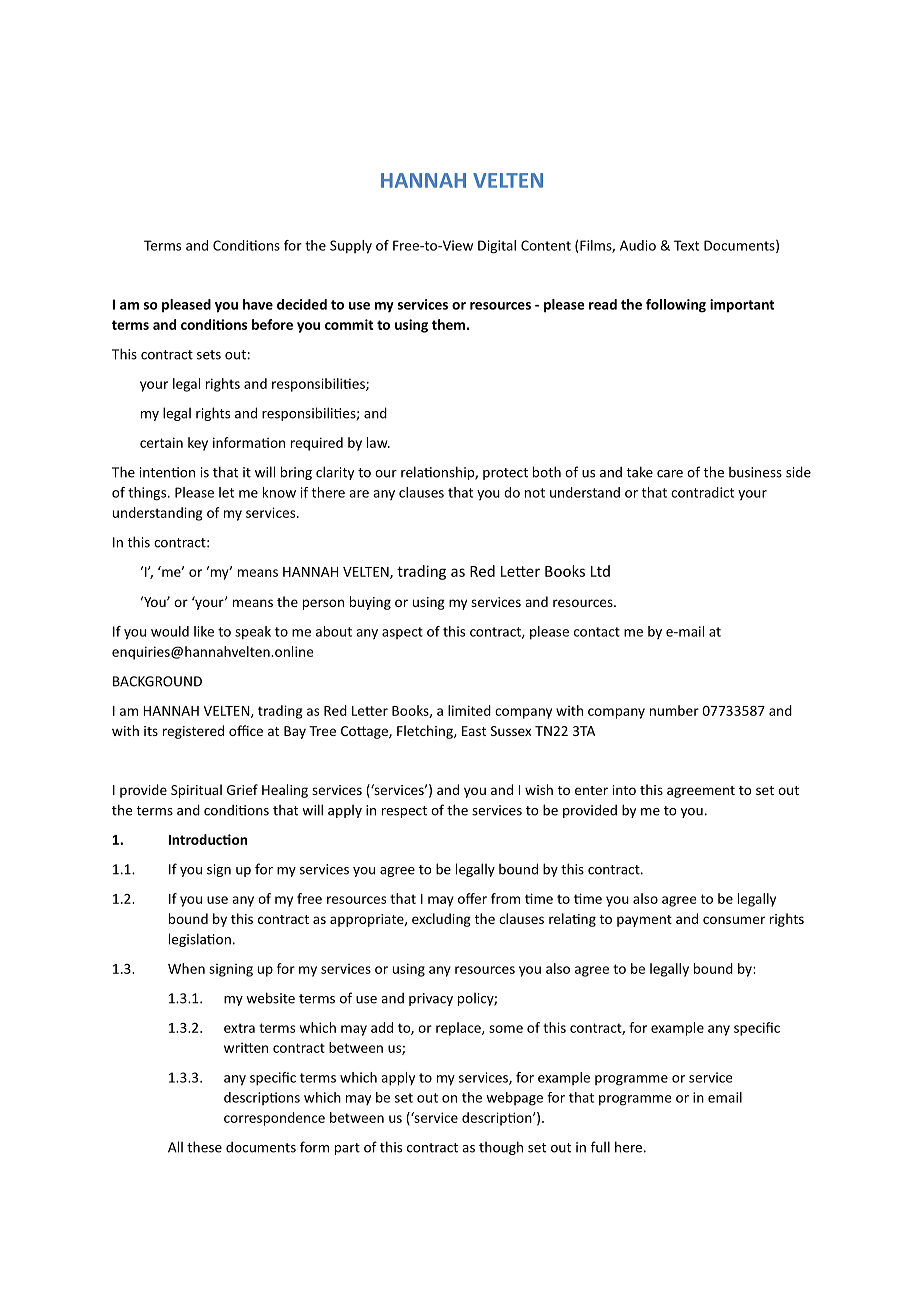 The width and height of the screenshot is (924, 1308). I want to click on respect, so click(404, 812).
